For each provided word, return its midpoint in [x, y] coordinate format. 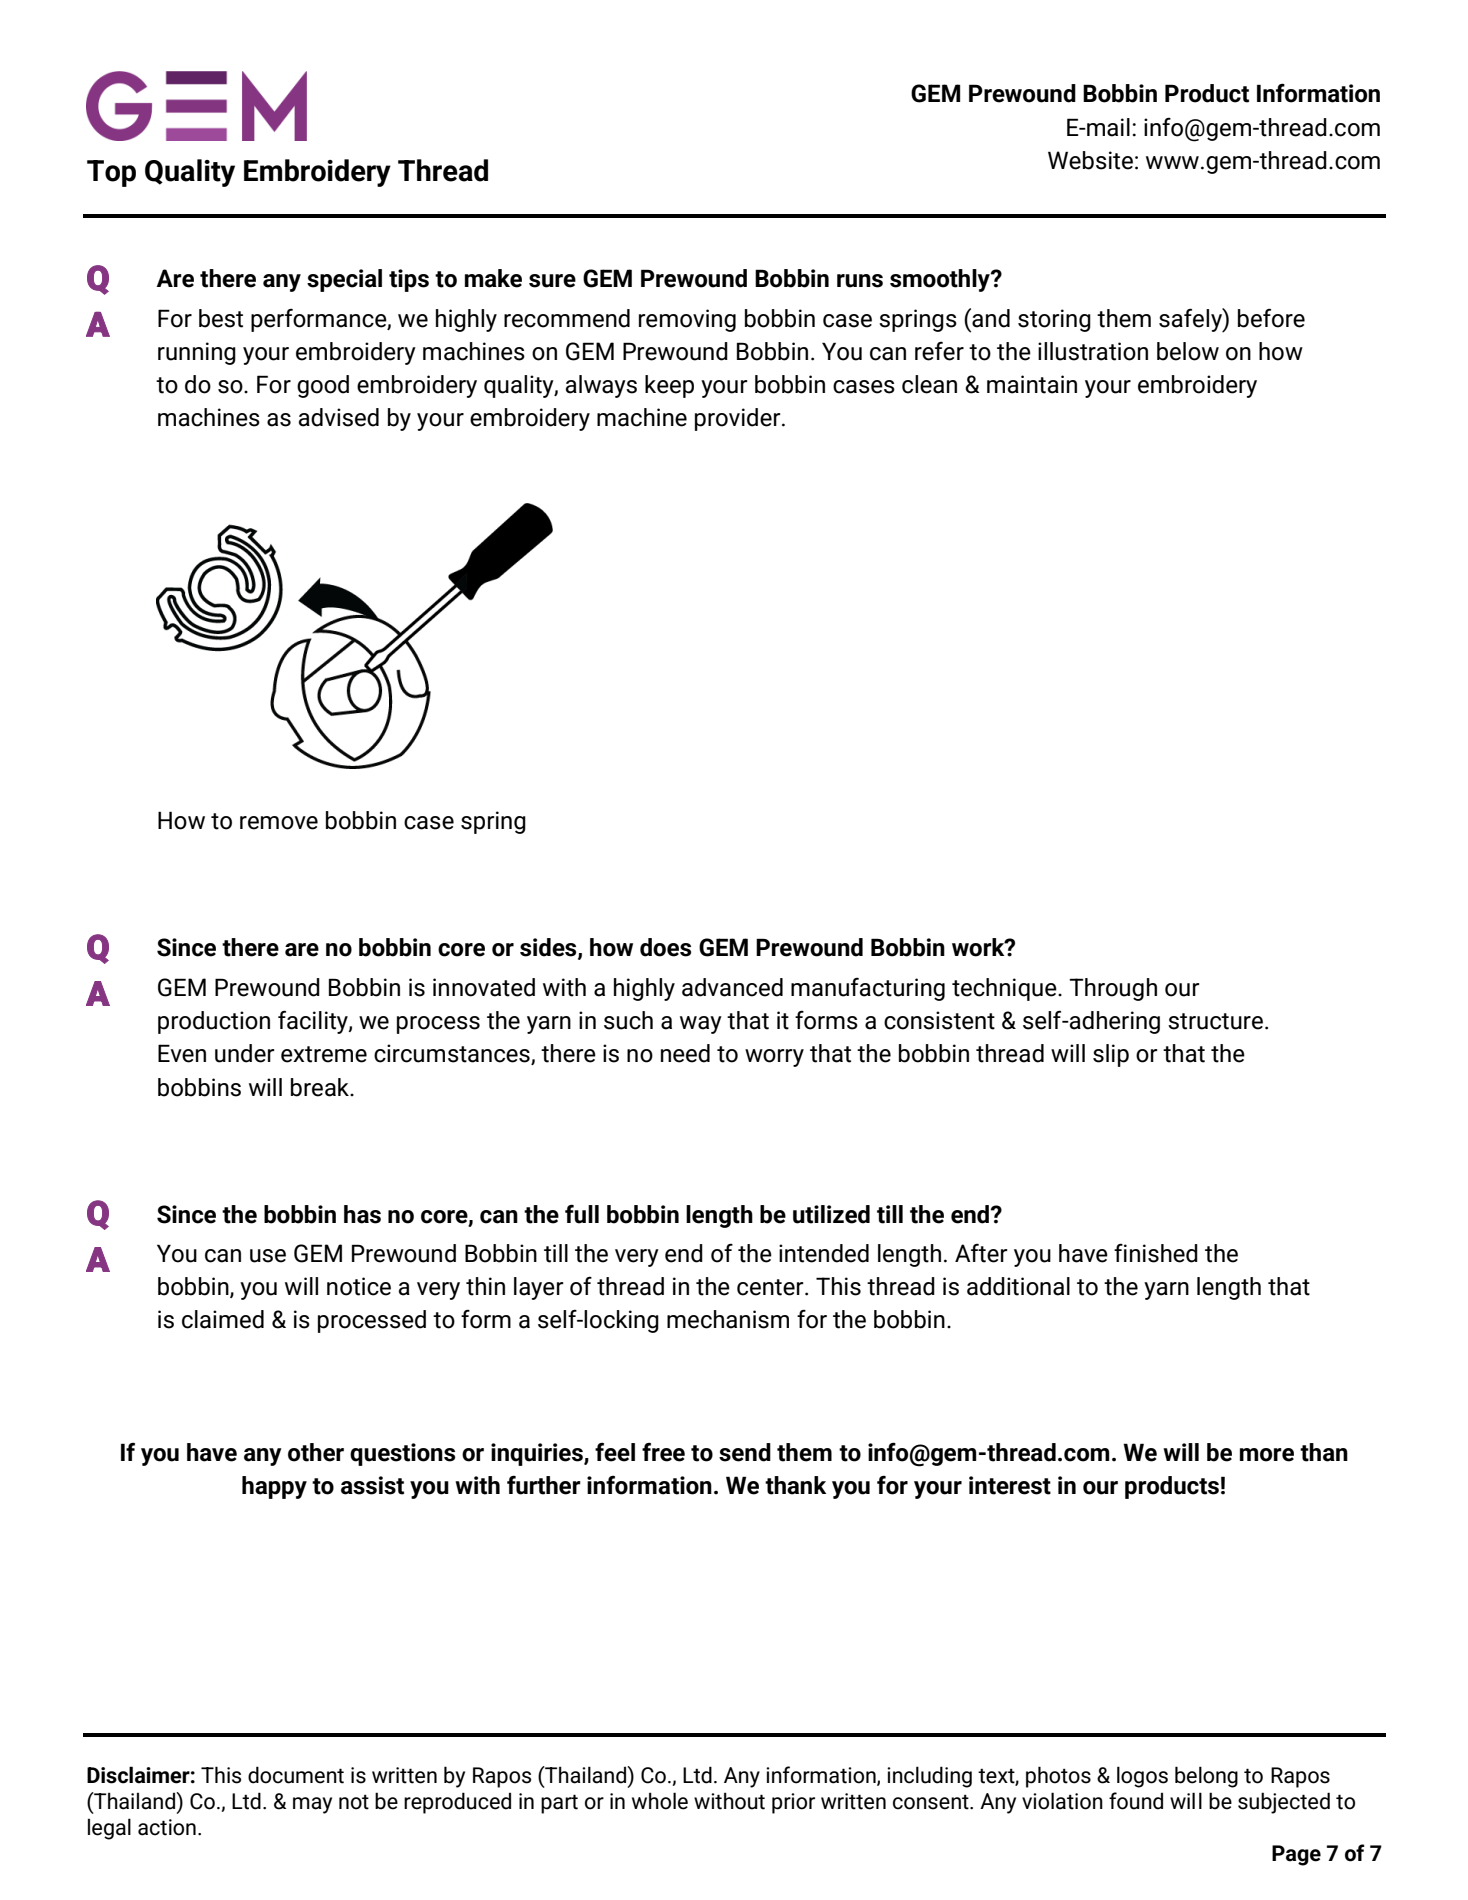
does [665, 947]
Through [1113, 989]
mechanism [728, 1319]
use [268, 1256]
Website [1090, 160]
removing [687, 320]
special [344, 280]
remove [279, 823]
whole [660, 1801]
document [296, 1775]
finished [1156, 1253]
